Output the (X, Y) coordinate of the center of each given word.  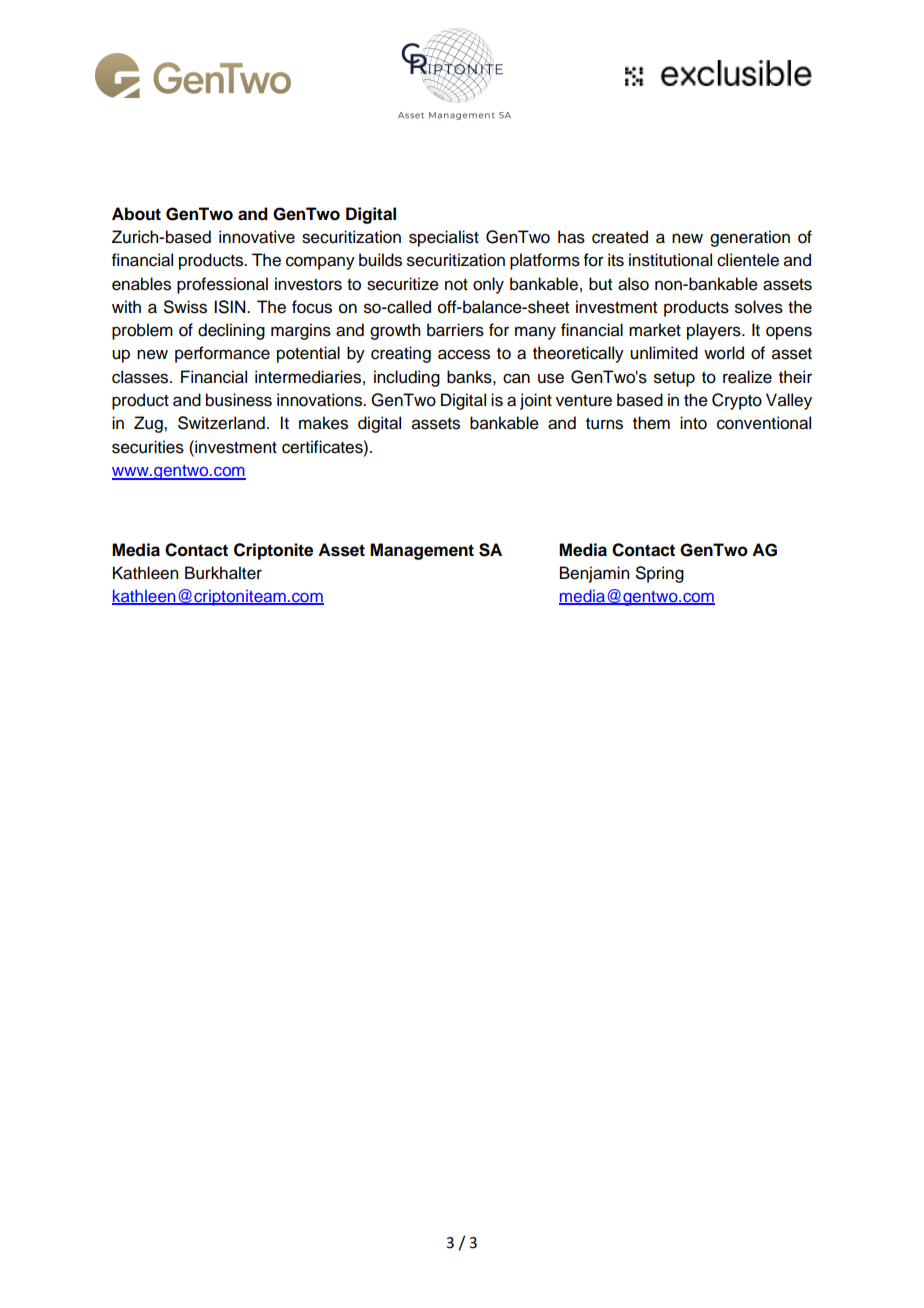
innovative (257, 237)
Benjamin (594, 574)
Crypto (737, 401)
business (239, 400)
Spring (660, 574)
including (407, 378)
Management (422, 551)
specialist (444, 238)
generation (750, 238)
